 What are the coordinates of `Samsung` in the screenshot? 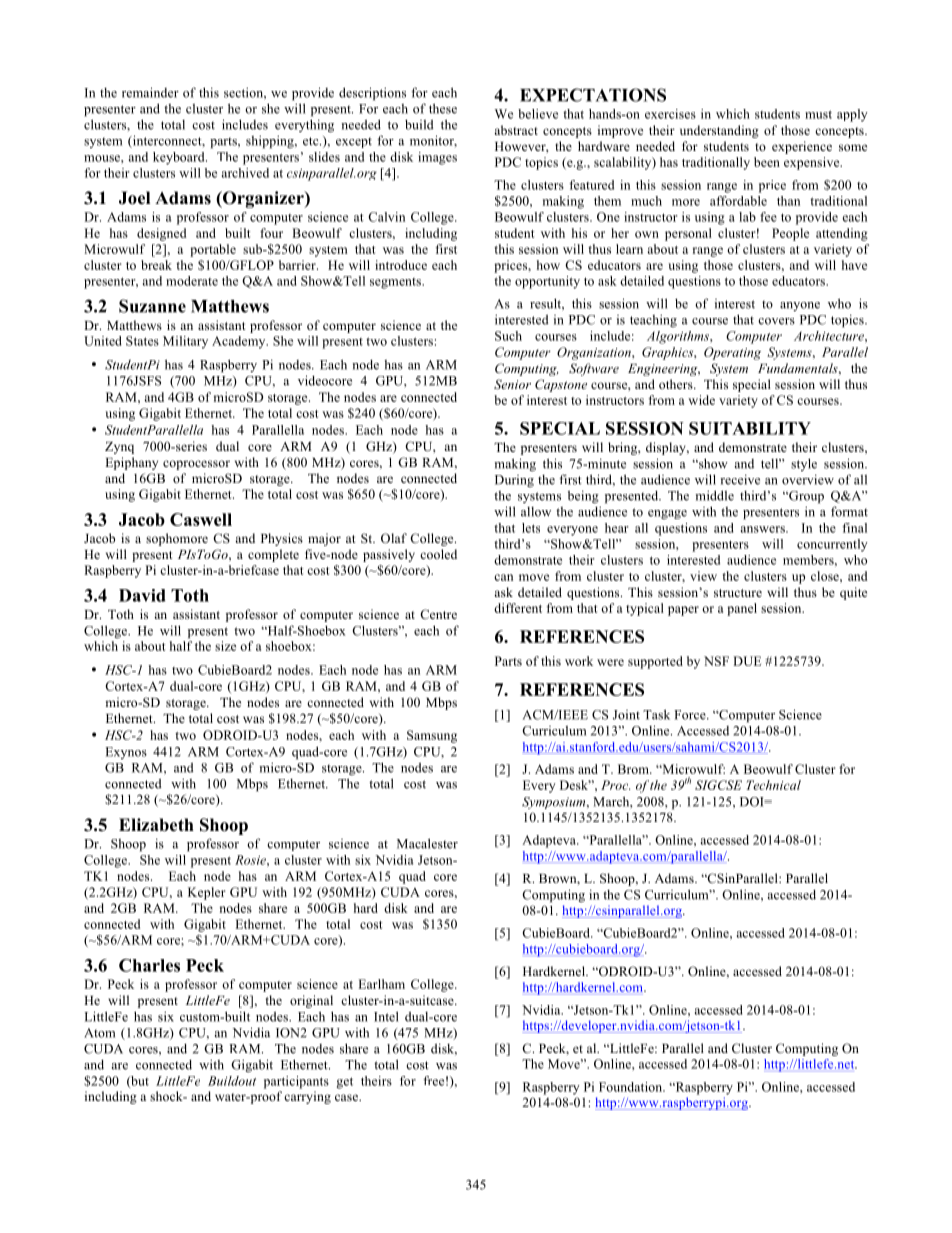 It's located at (432, 736).
